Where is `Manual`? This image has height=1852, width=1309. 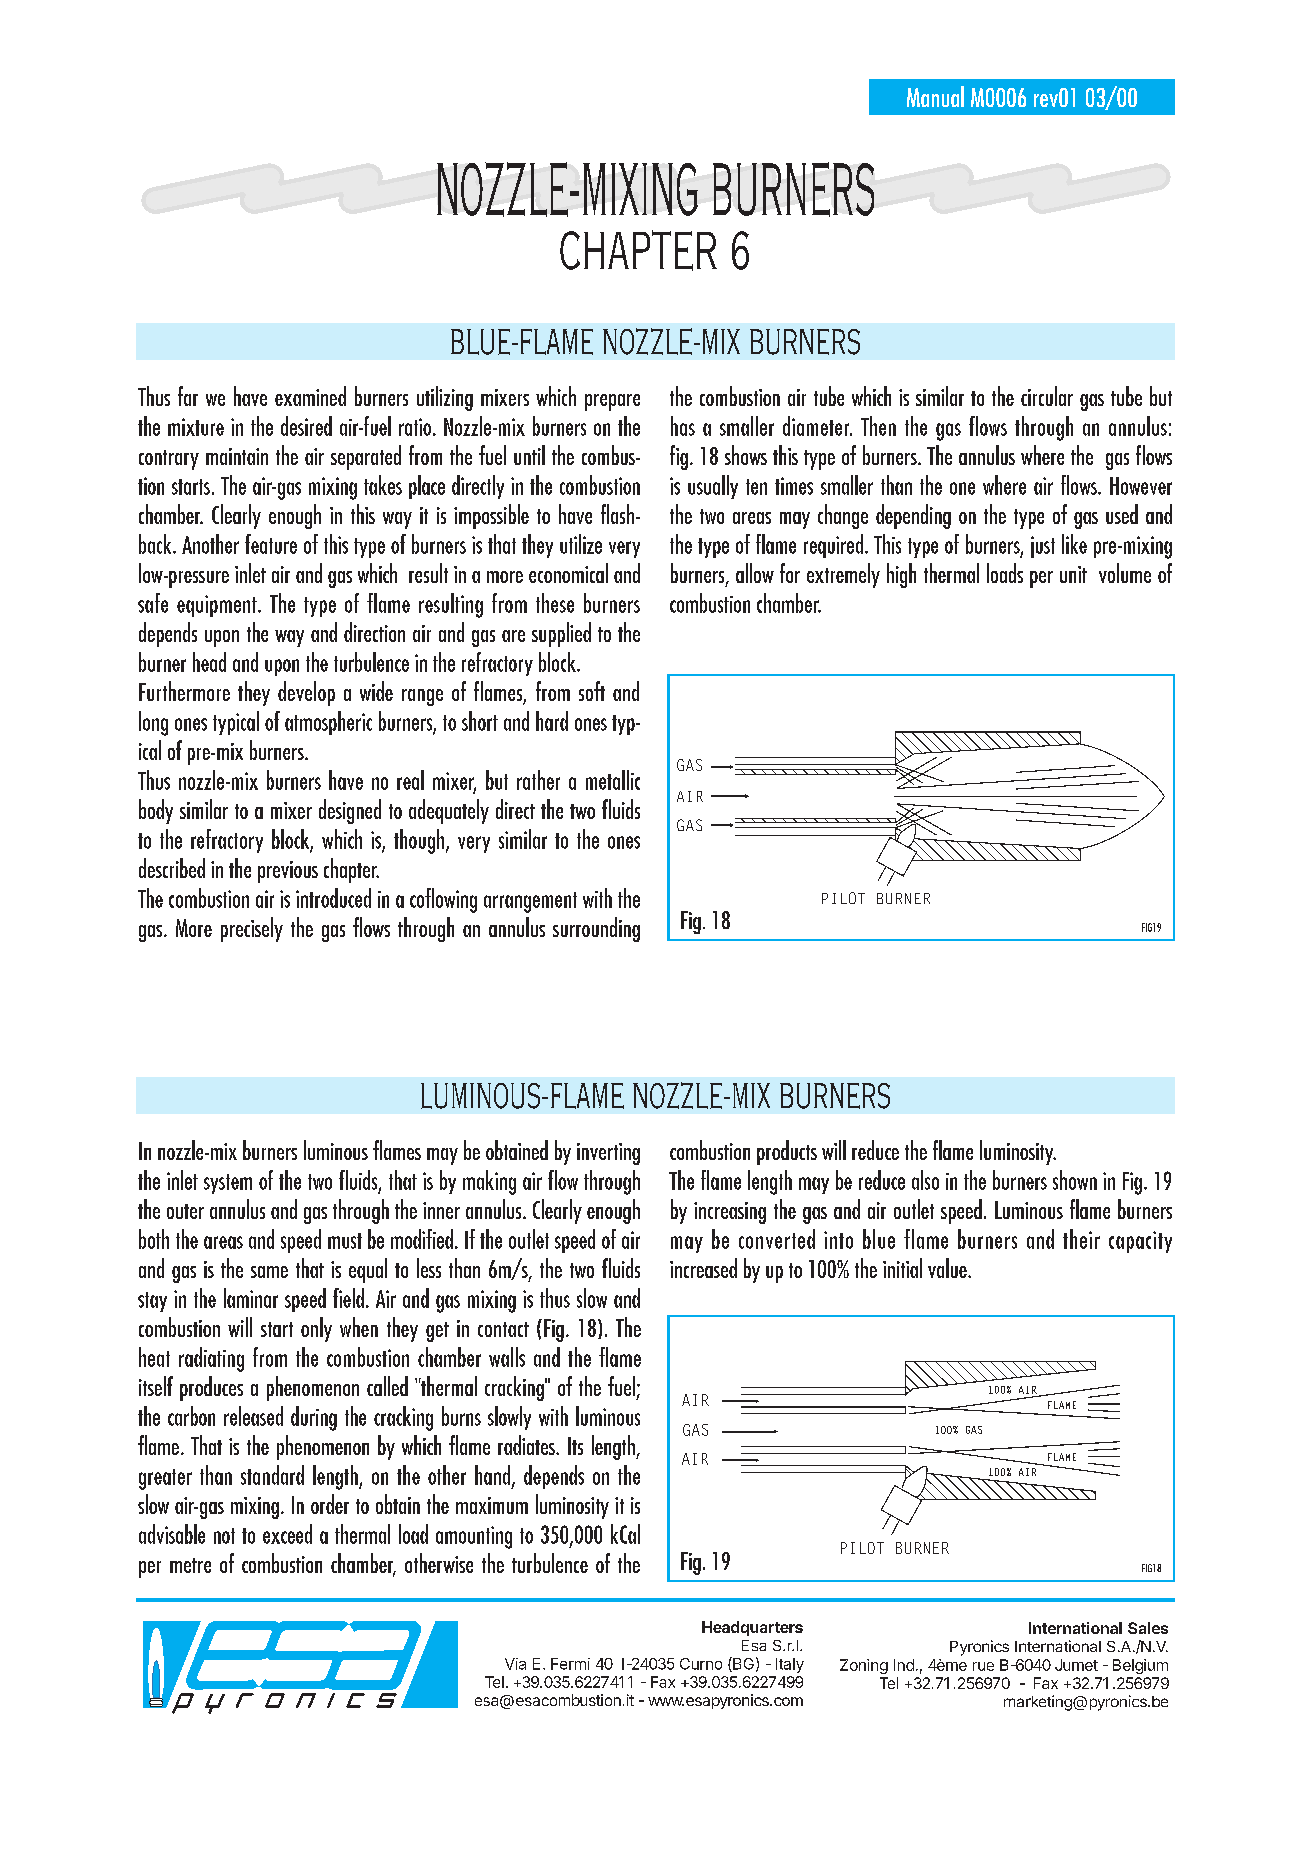
Manual is located at coordinates (935, 96).
